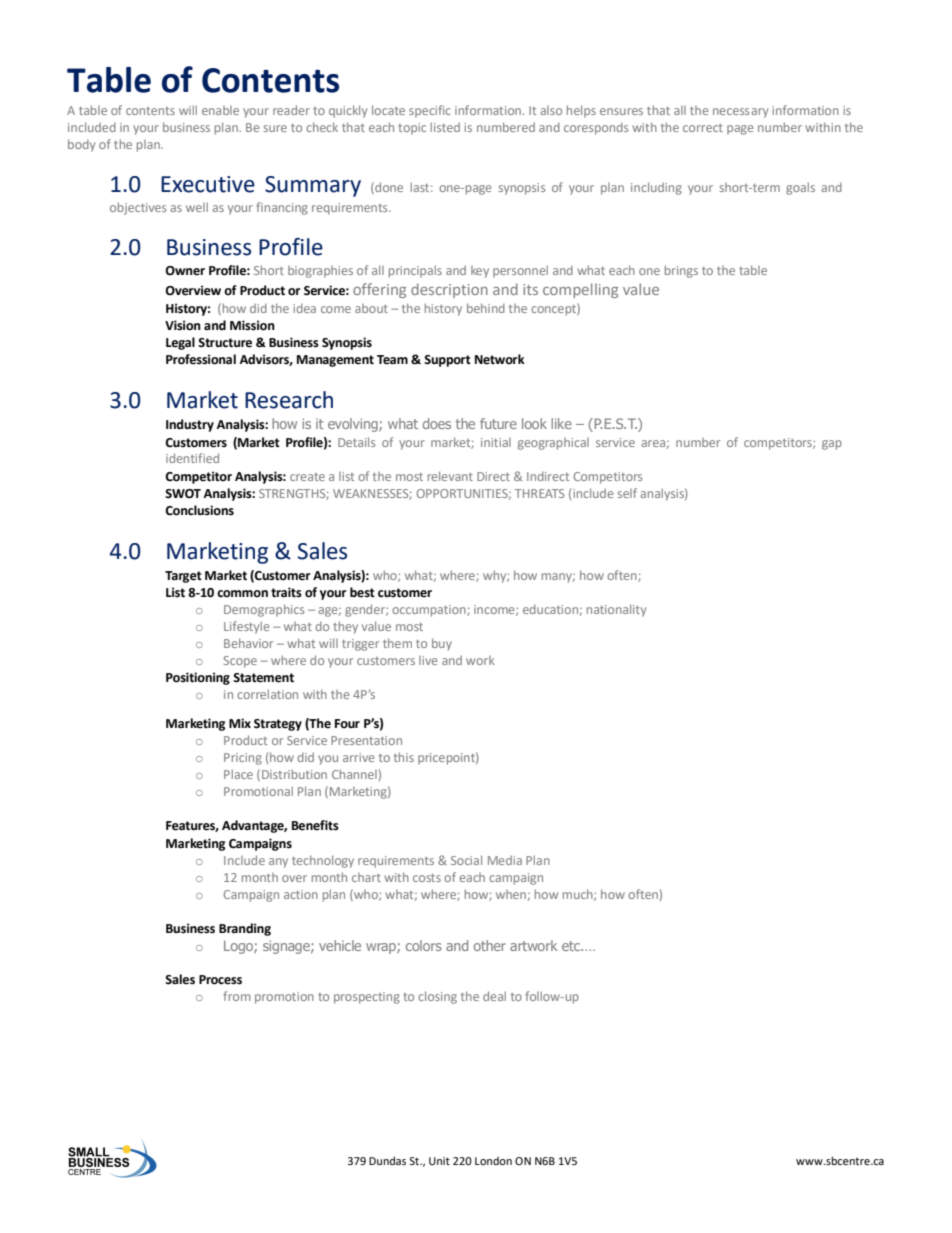  What do you see at coordinates (832, 445) in the page?
I see `gap` at bounding box center [832, 445].
